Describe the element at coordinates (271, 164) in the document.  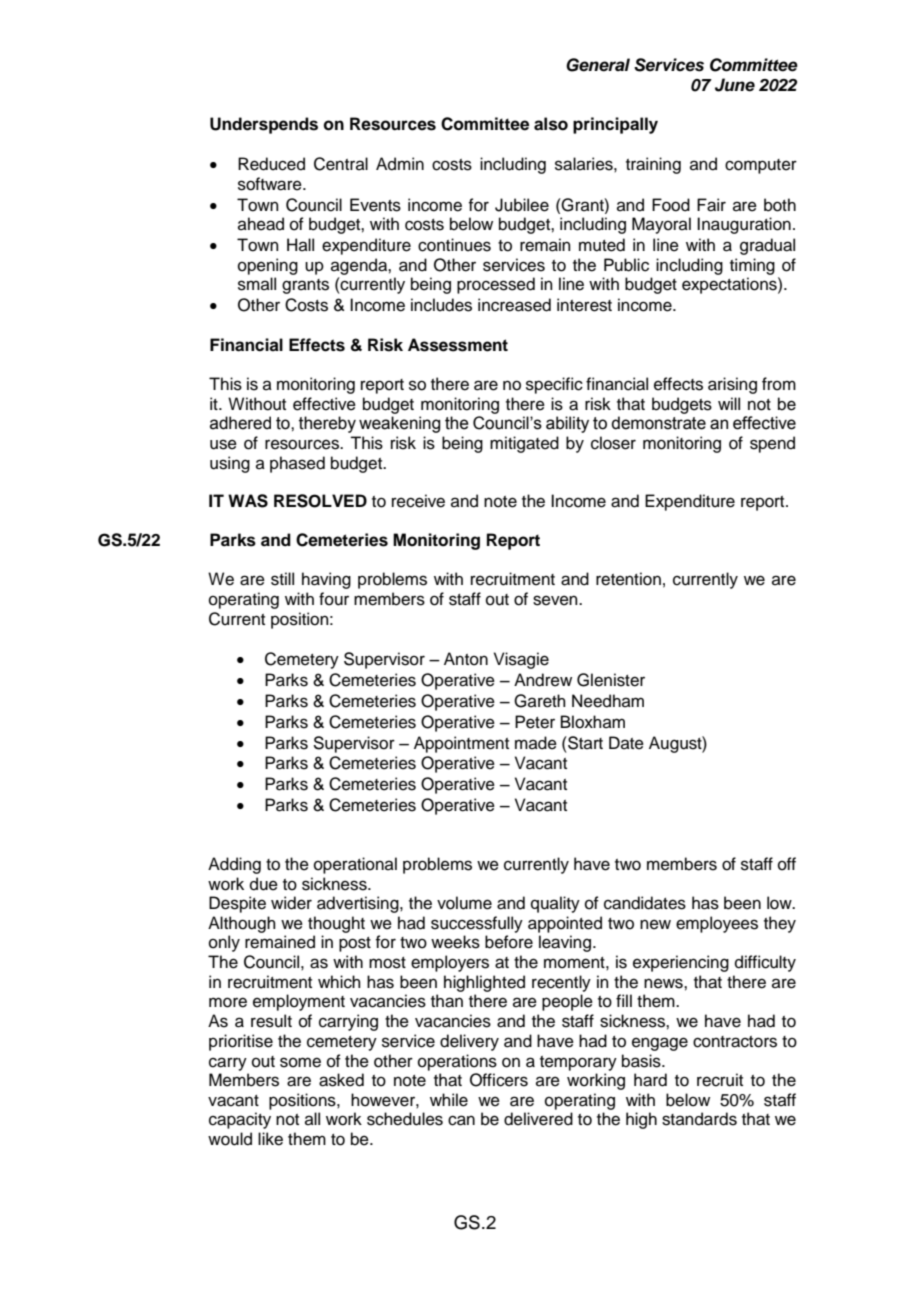
I see `Reduced` at that location.
